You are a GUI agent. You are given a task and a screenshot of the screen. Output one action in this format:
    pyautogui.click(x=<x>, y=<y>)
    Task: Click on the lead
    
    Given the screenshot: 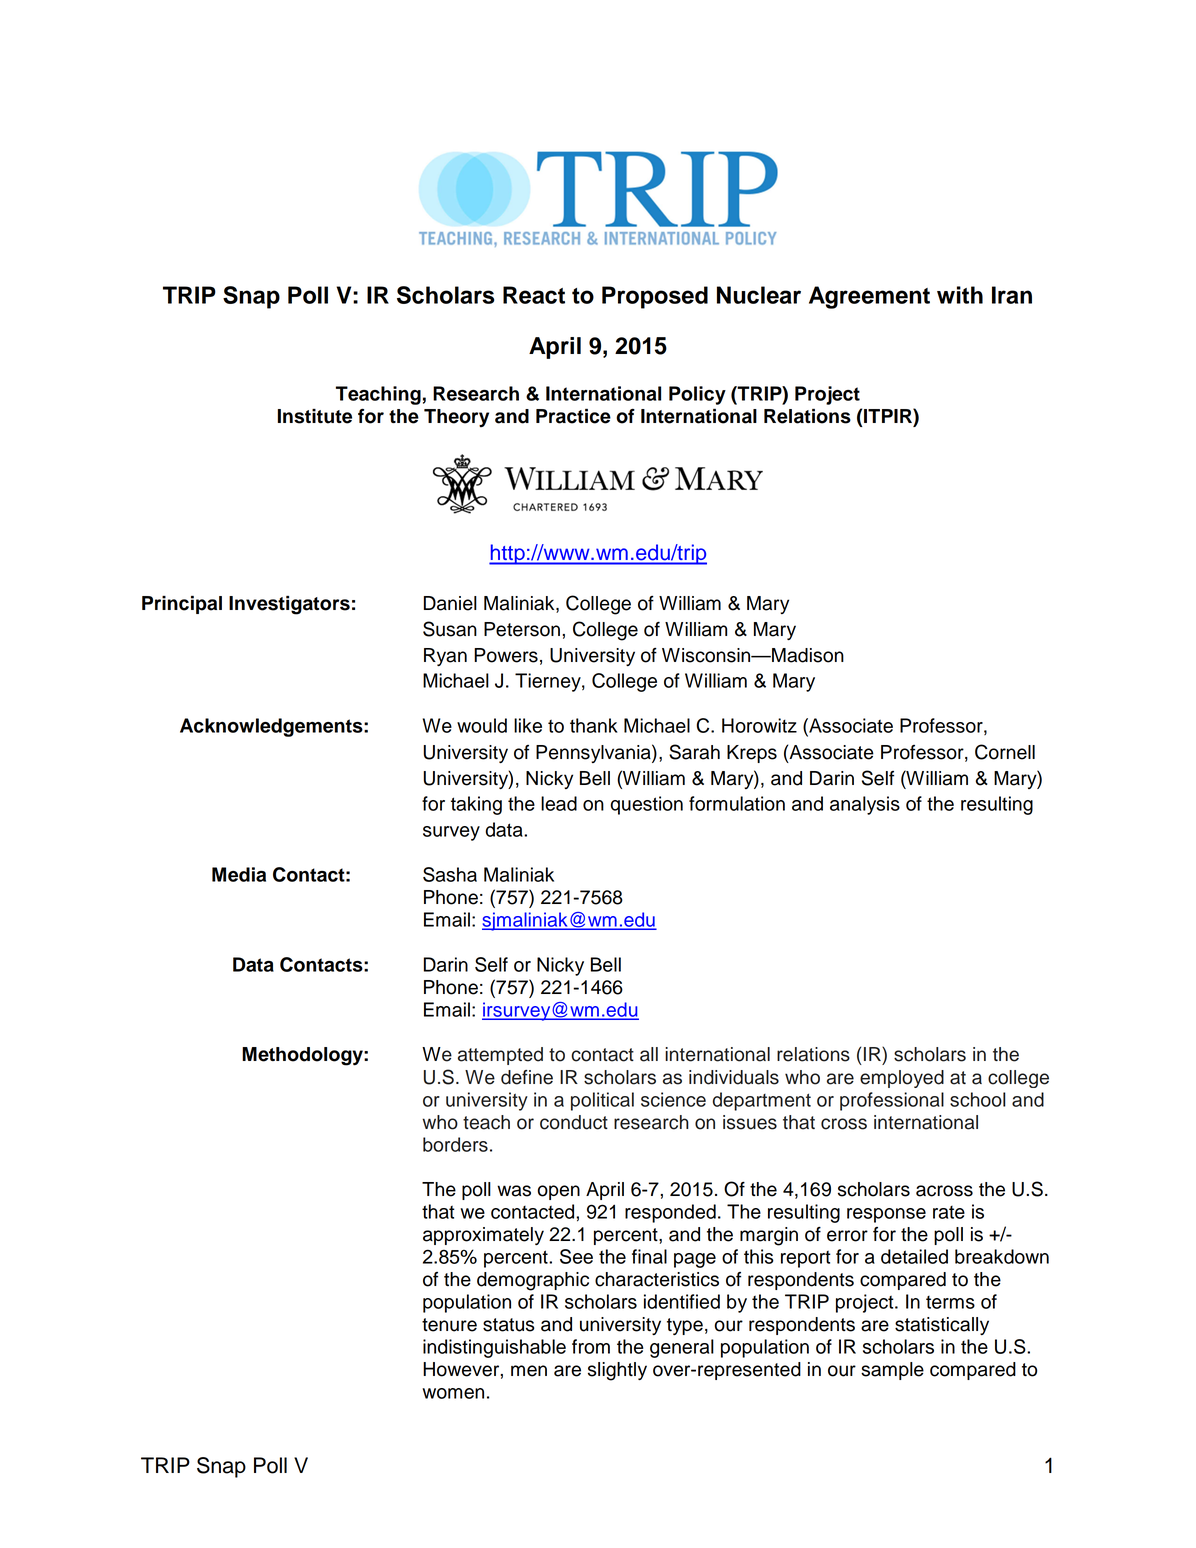 What is the action you would take?
    pyautogui.click(x=559, y=803)
